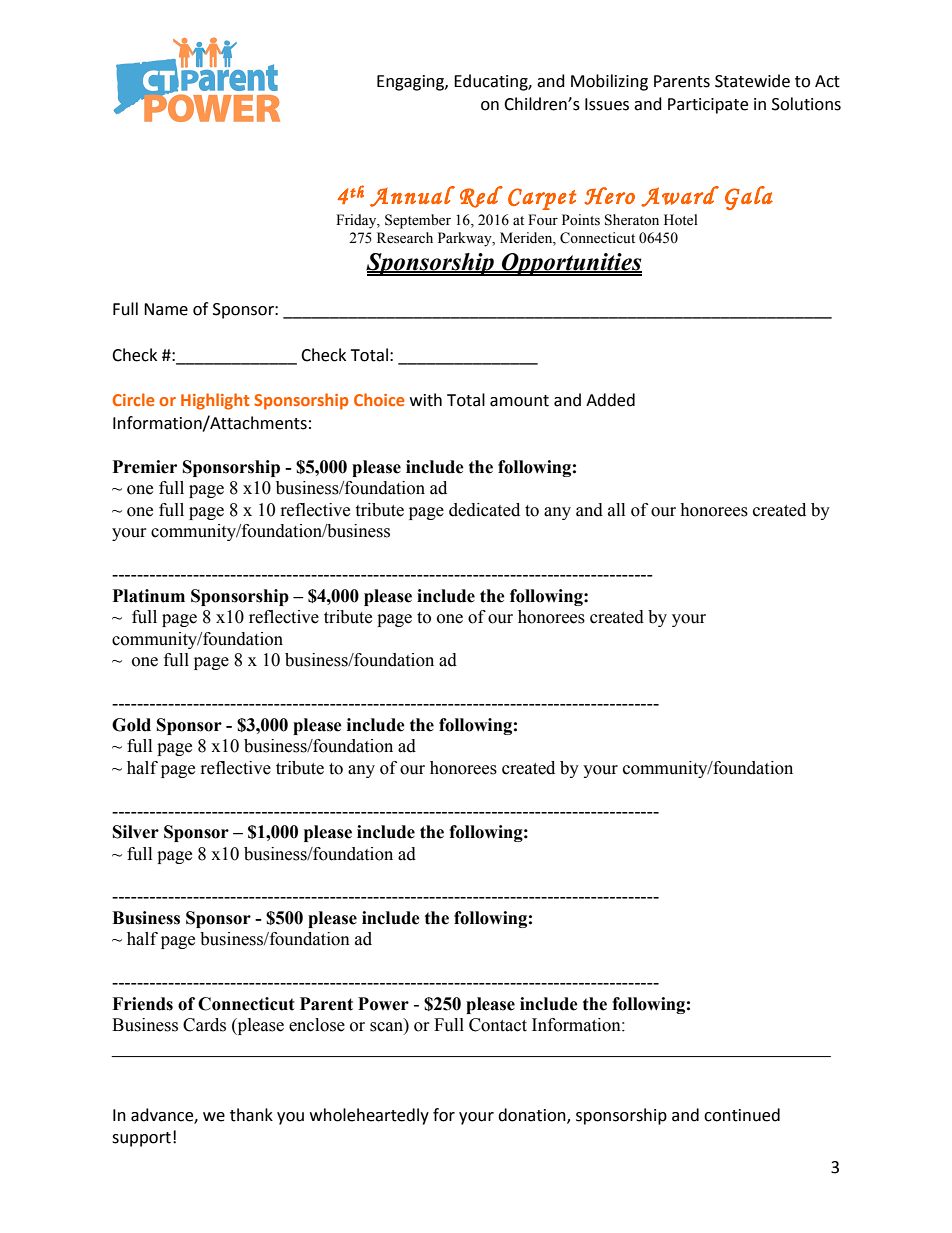  Describe the element at coordinates (498, 1025) in the image. I see `Contact` at that location.
